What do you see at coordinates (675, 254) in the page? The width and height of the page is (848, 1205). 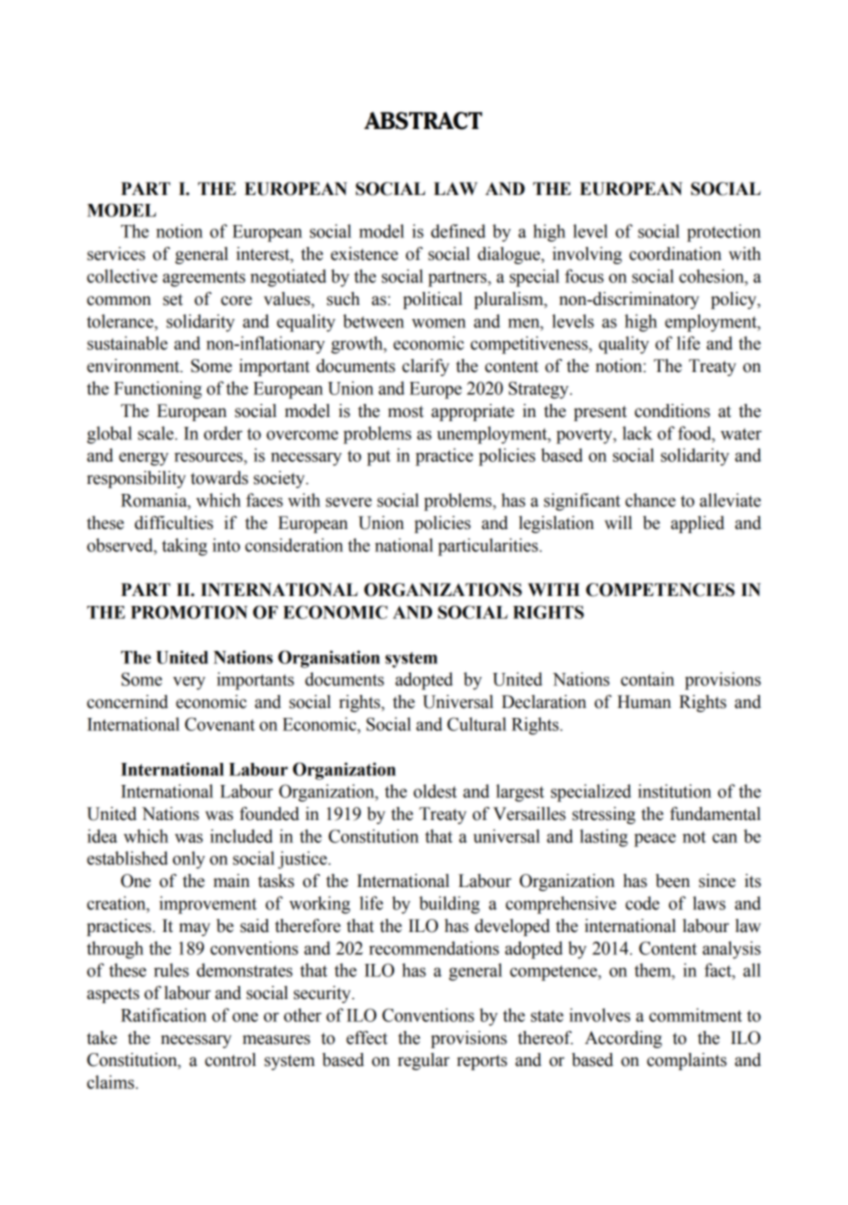 I see `coordination` at bounding box center [675, 254].
